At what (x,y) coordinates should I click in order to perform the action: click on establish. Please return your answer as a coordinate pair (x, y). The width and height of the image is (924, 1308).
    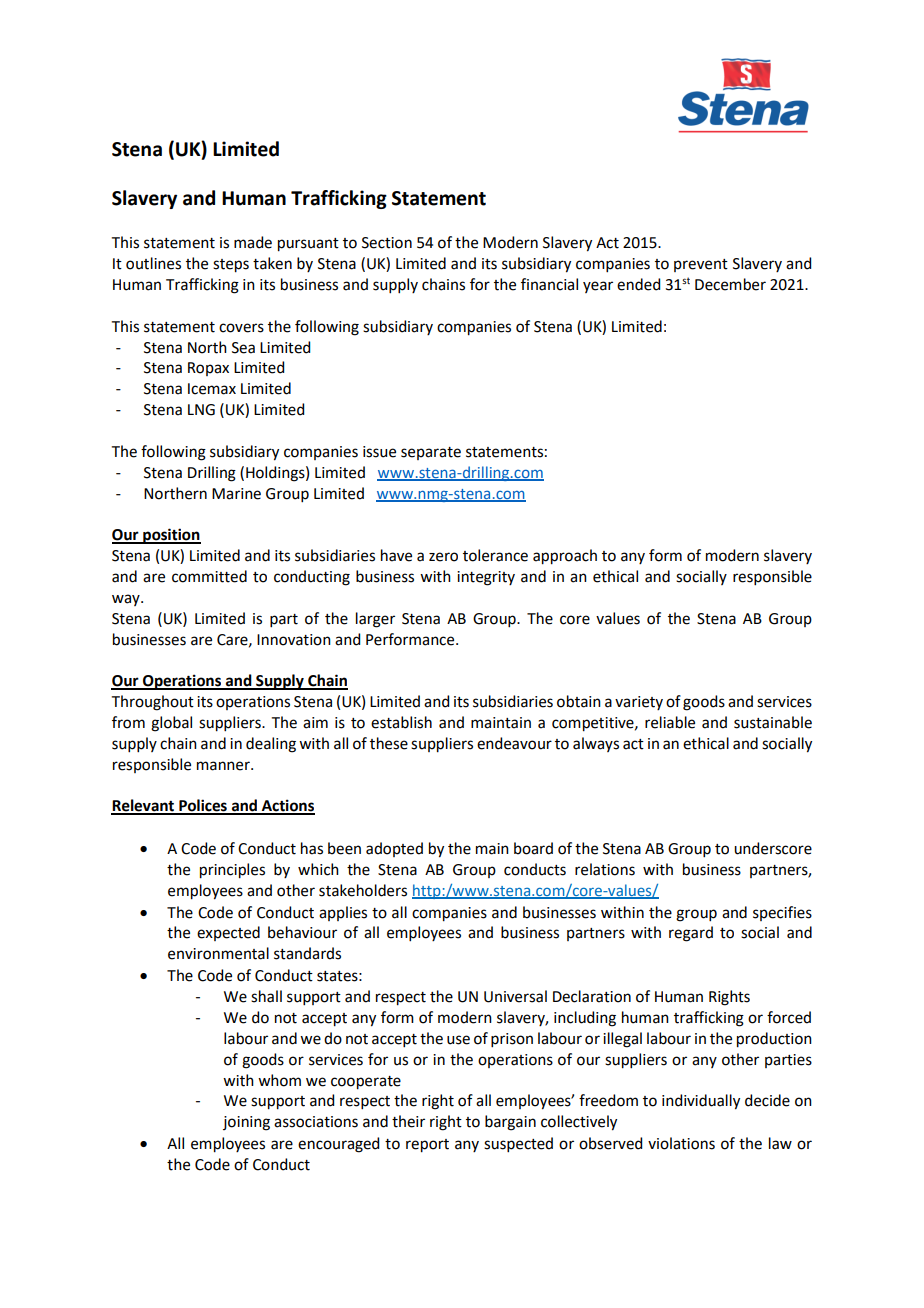
    Looking at the image, I should click on (401, 722).
